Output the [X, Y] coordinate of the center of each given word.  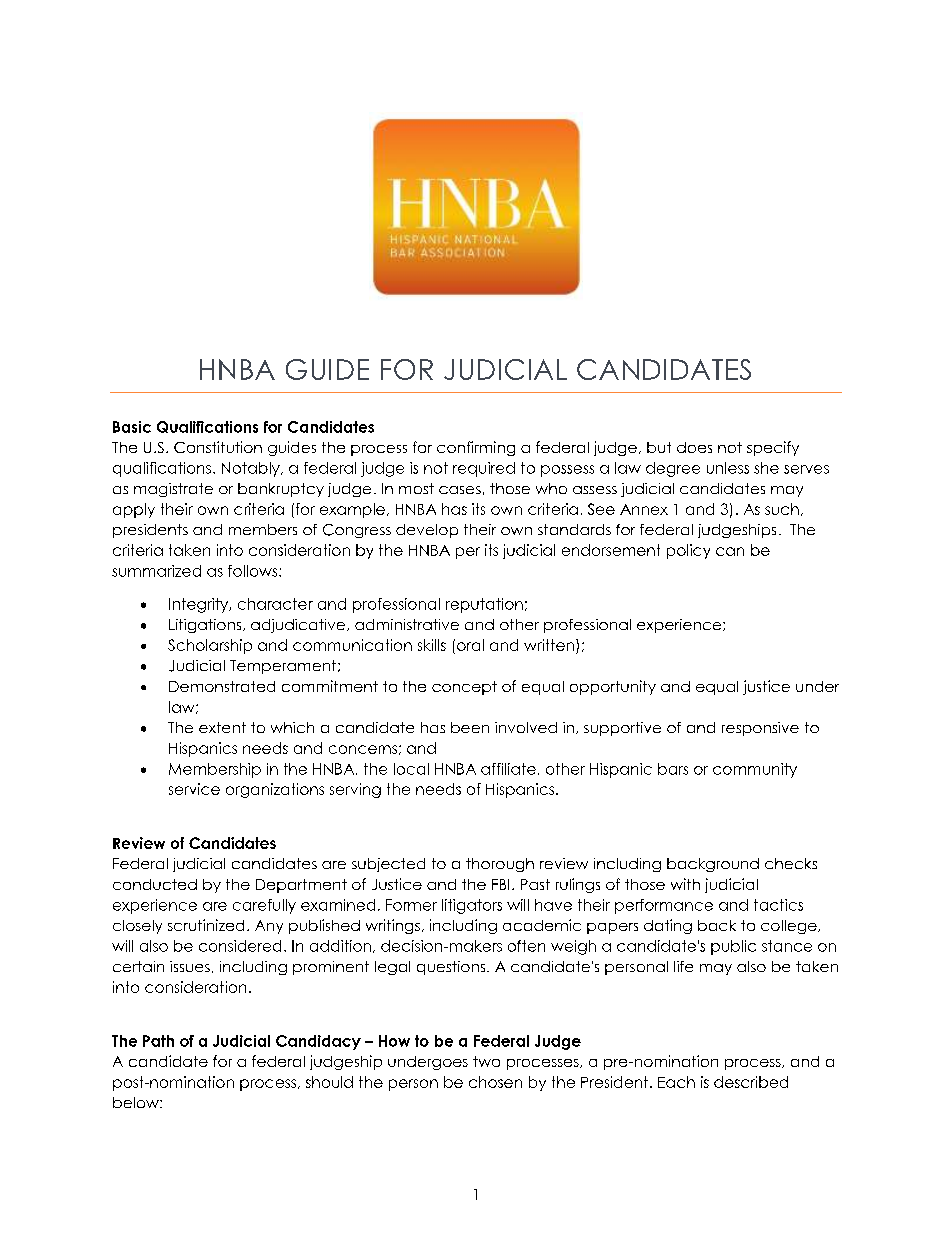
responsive [760, 729]
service [194, 789]
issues [190, 966]
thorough [500, 865]
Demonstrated [222, 686]
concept [464, 688]
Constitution [218, 447]
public [733, 947]
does [694, 447]
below [137, 1102]
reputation [484, 605]
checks [791, 863]
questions [452, 968]
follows [254, 571]
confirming [476, 448]
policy [688, 551]
